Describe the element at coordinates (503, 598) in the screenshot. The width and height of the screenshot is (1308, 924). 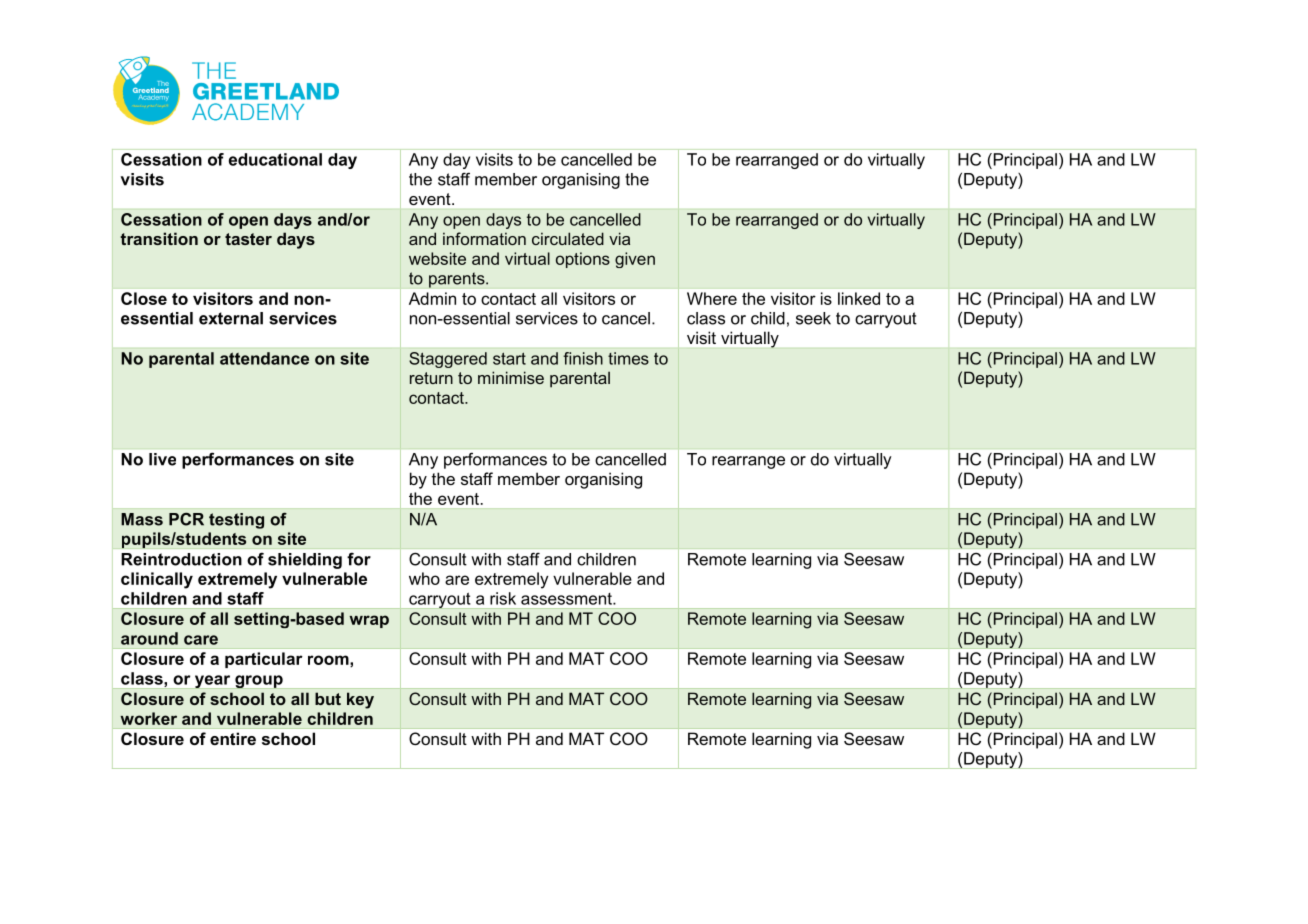
I see `risk` at that location.
